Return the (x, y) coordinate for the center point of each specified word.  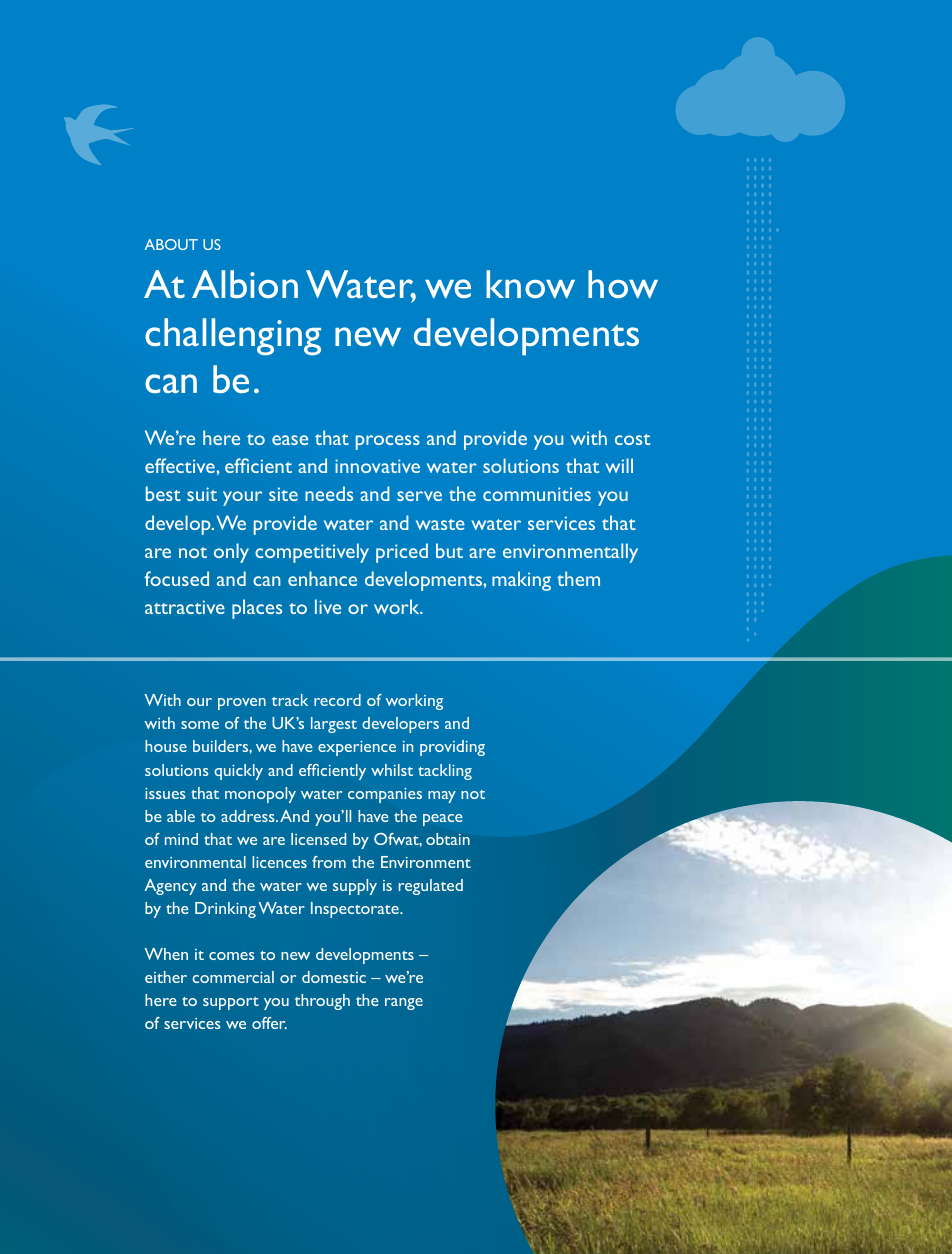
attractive (185, 607)
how (623, 284)
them (578, 578)
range (404, 1004)
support (231, 1003)
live (328, 606)
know (530, 284)
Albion (245, 284)
